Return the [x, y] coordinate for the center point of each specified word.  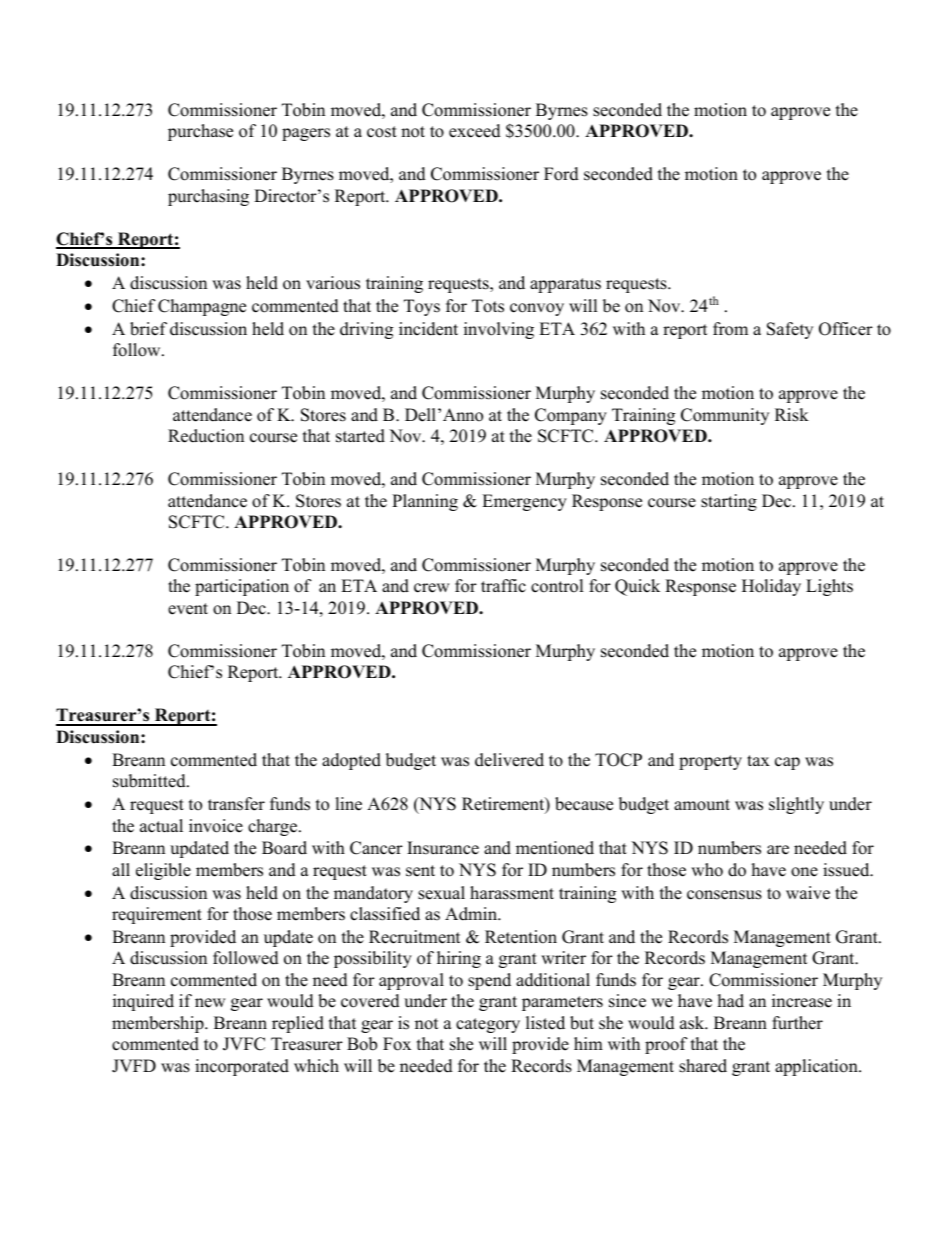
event [188, 609]
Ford [561, 174]
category [488, 1025]
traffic [503, 586]
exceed [475, 131]
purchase [200, 132]
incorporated [242, 1067]
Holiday [771, 587]
